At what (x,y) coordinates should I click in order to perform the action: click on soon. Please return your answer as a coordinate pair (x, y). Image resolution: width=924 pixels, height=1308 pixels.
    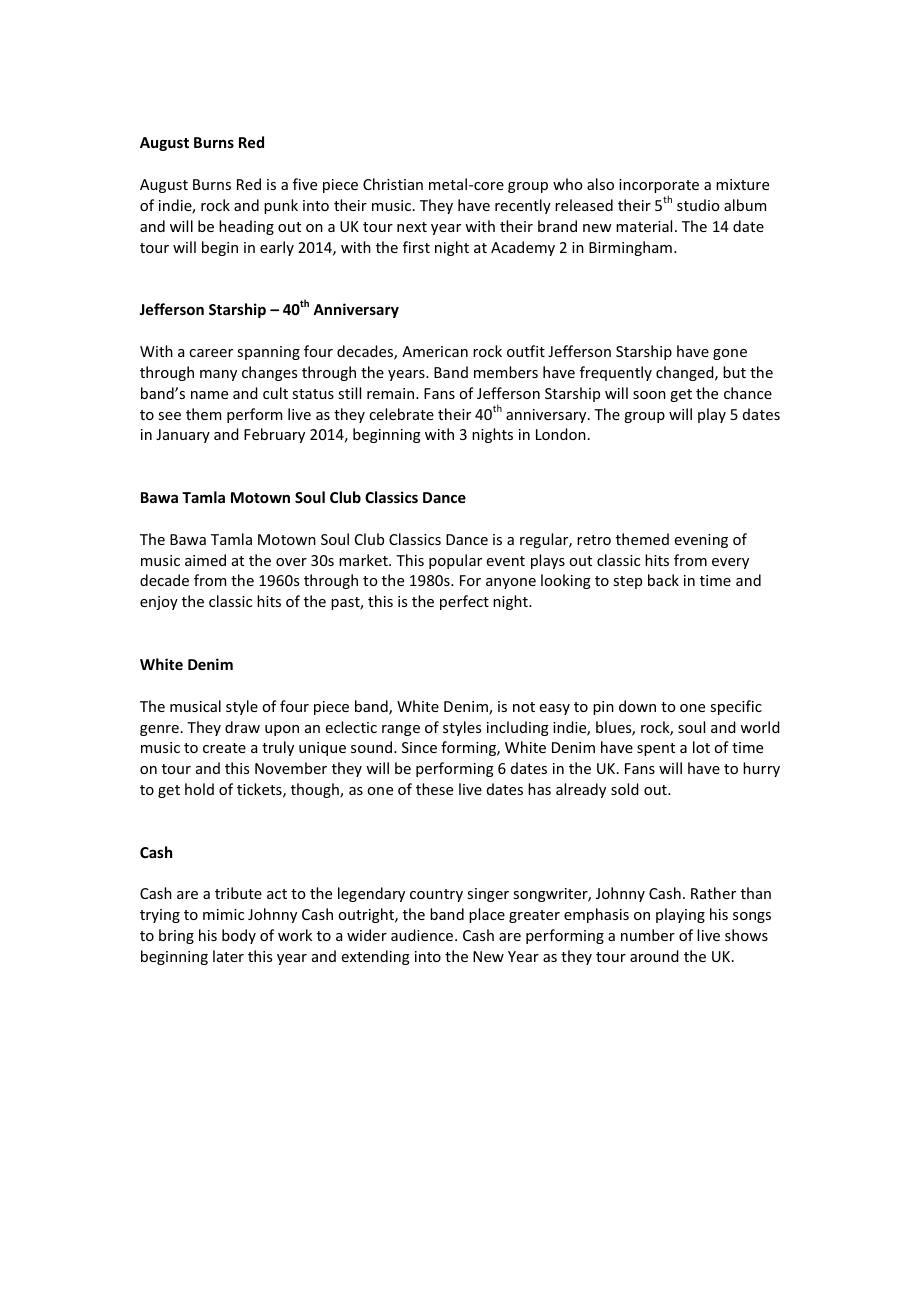
    Looking at the image, I should click on (649, 395).
